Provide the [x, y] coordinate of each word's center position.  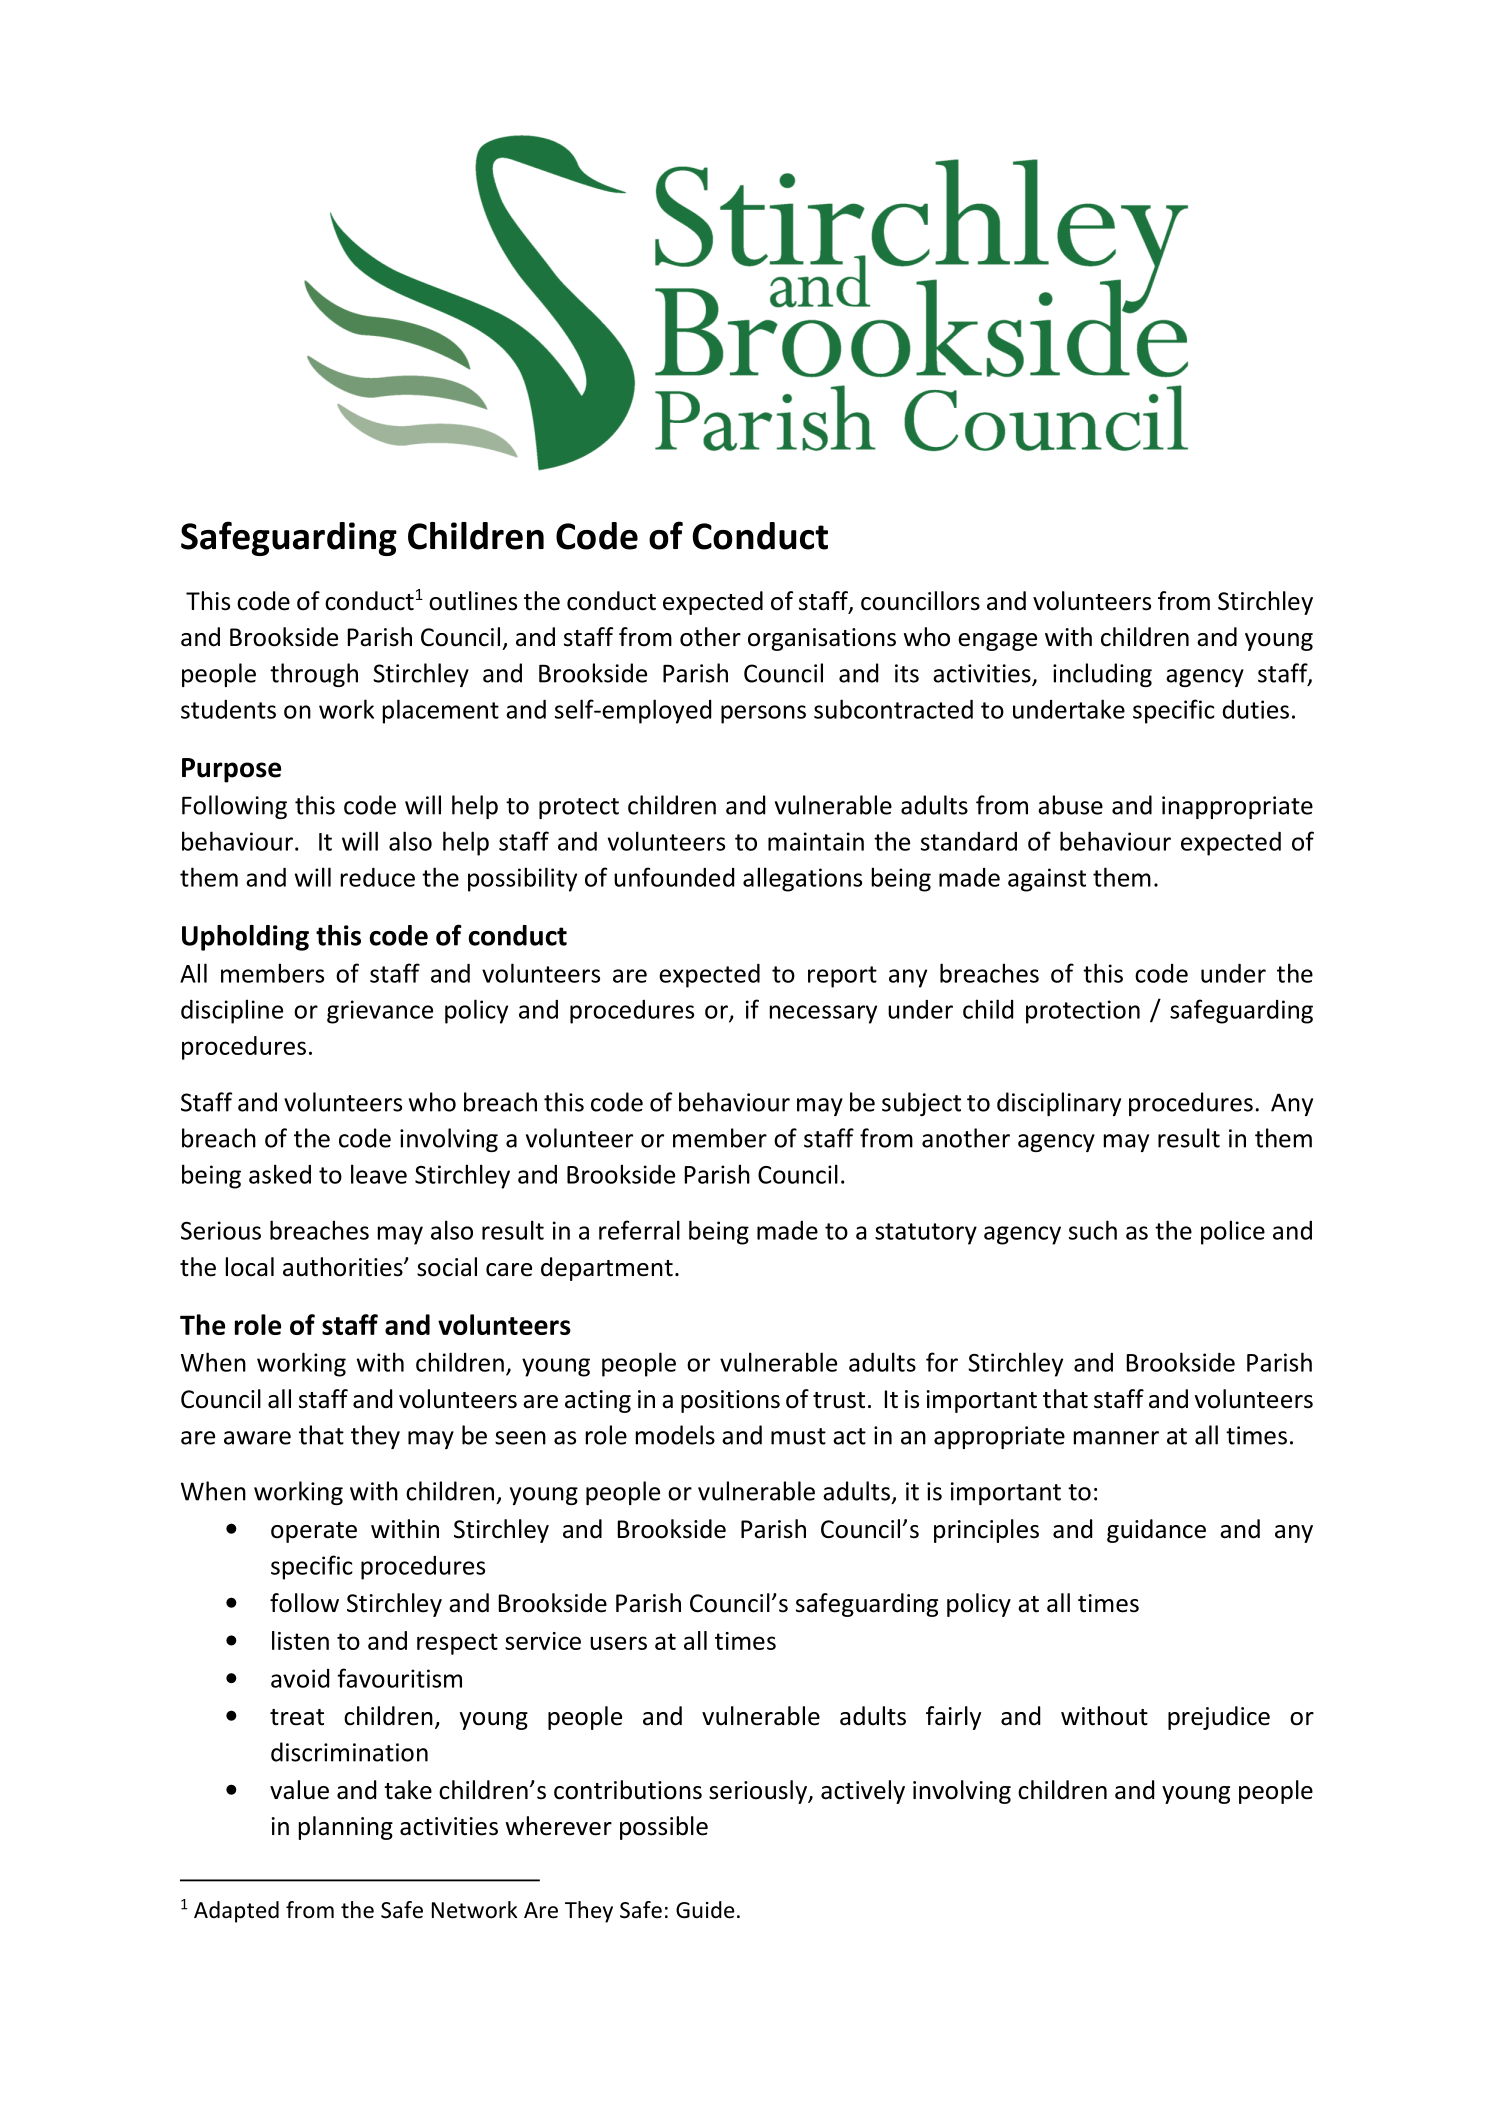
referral [639, 1230]
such [1093, 1230]
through [314, 675]
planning [346, 1828]
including [1102, 675]
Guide [705, 1910]
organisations [822, 639]
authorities [344, 1267]
